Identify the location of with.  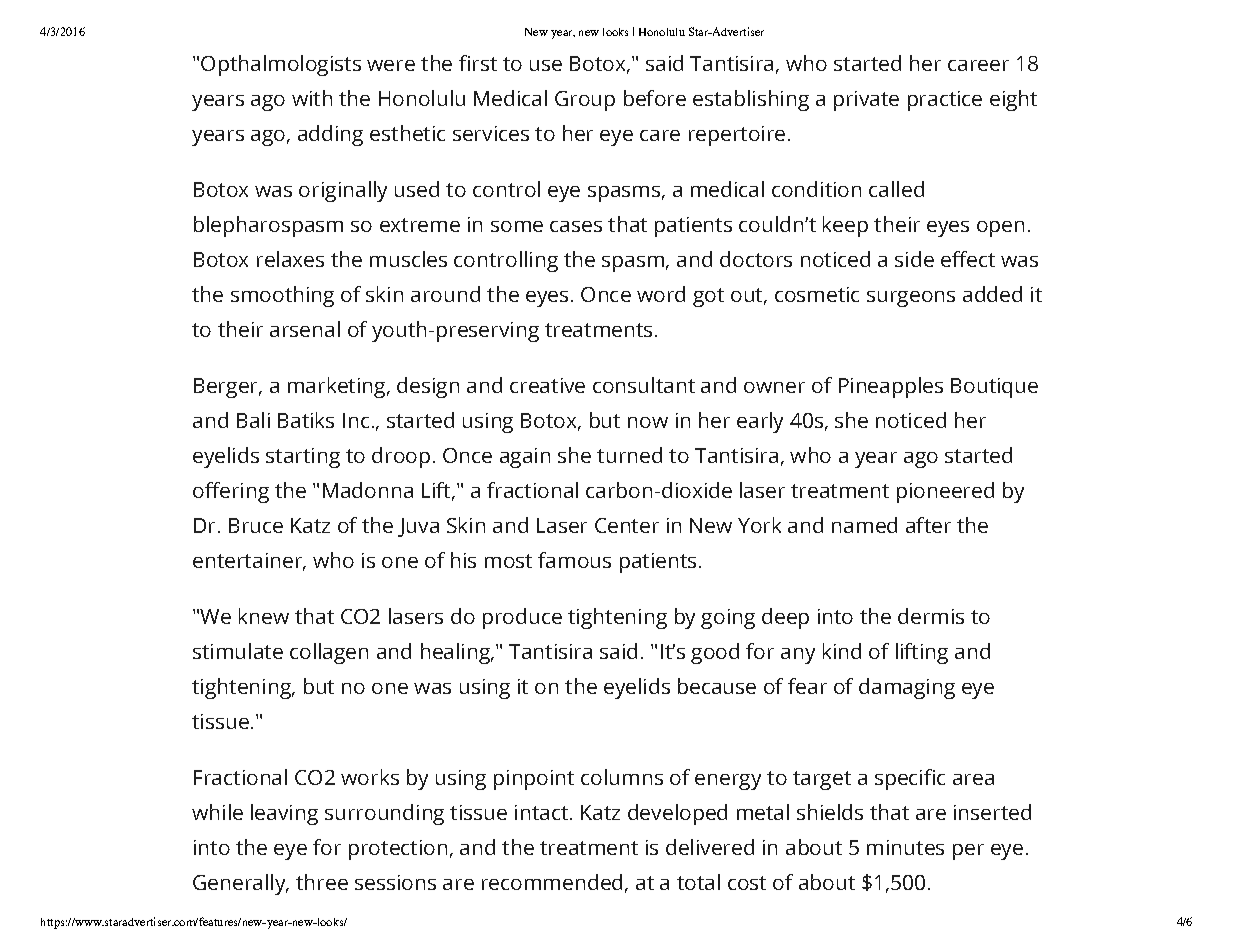
(312, 98).
